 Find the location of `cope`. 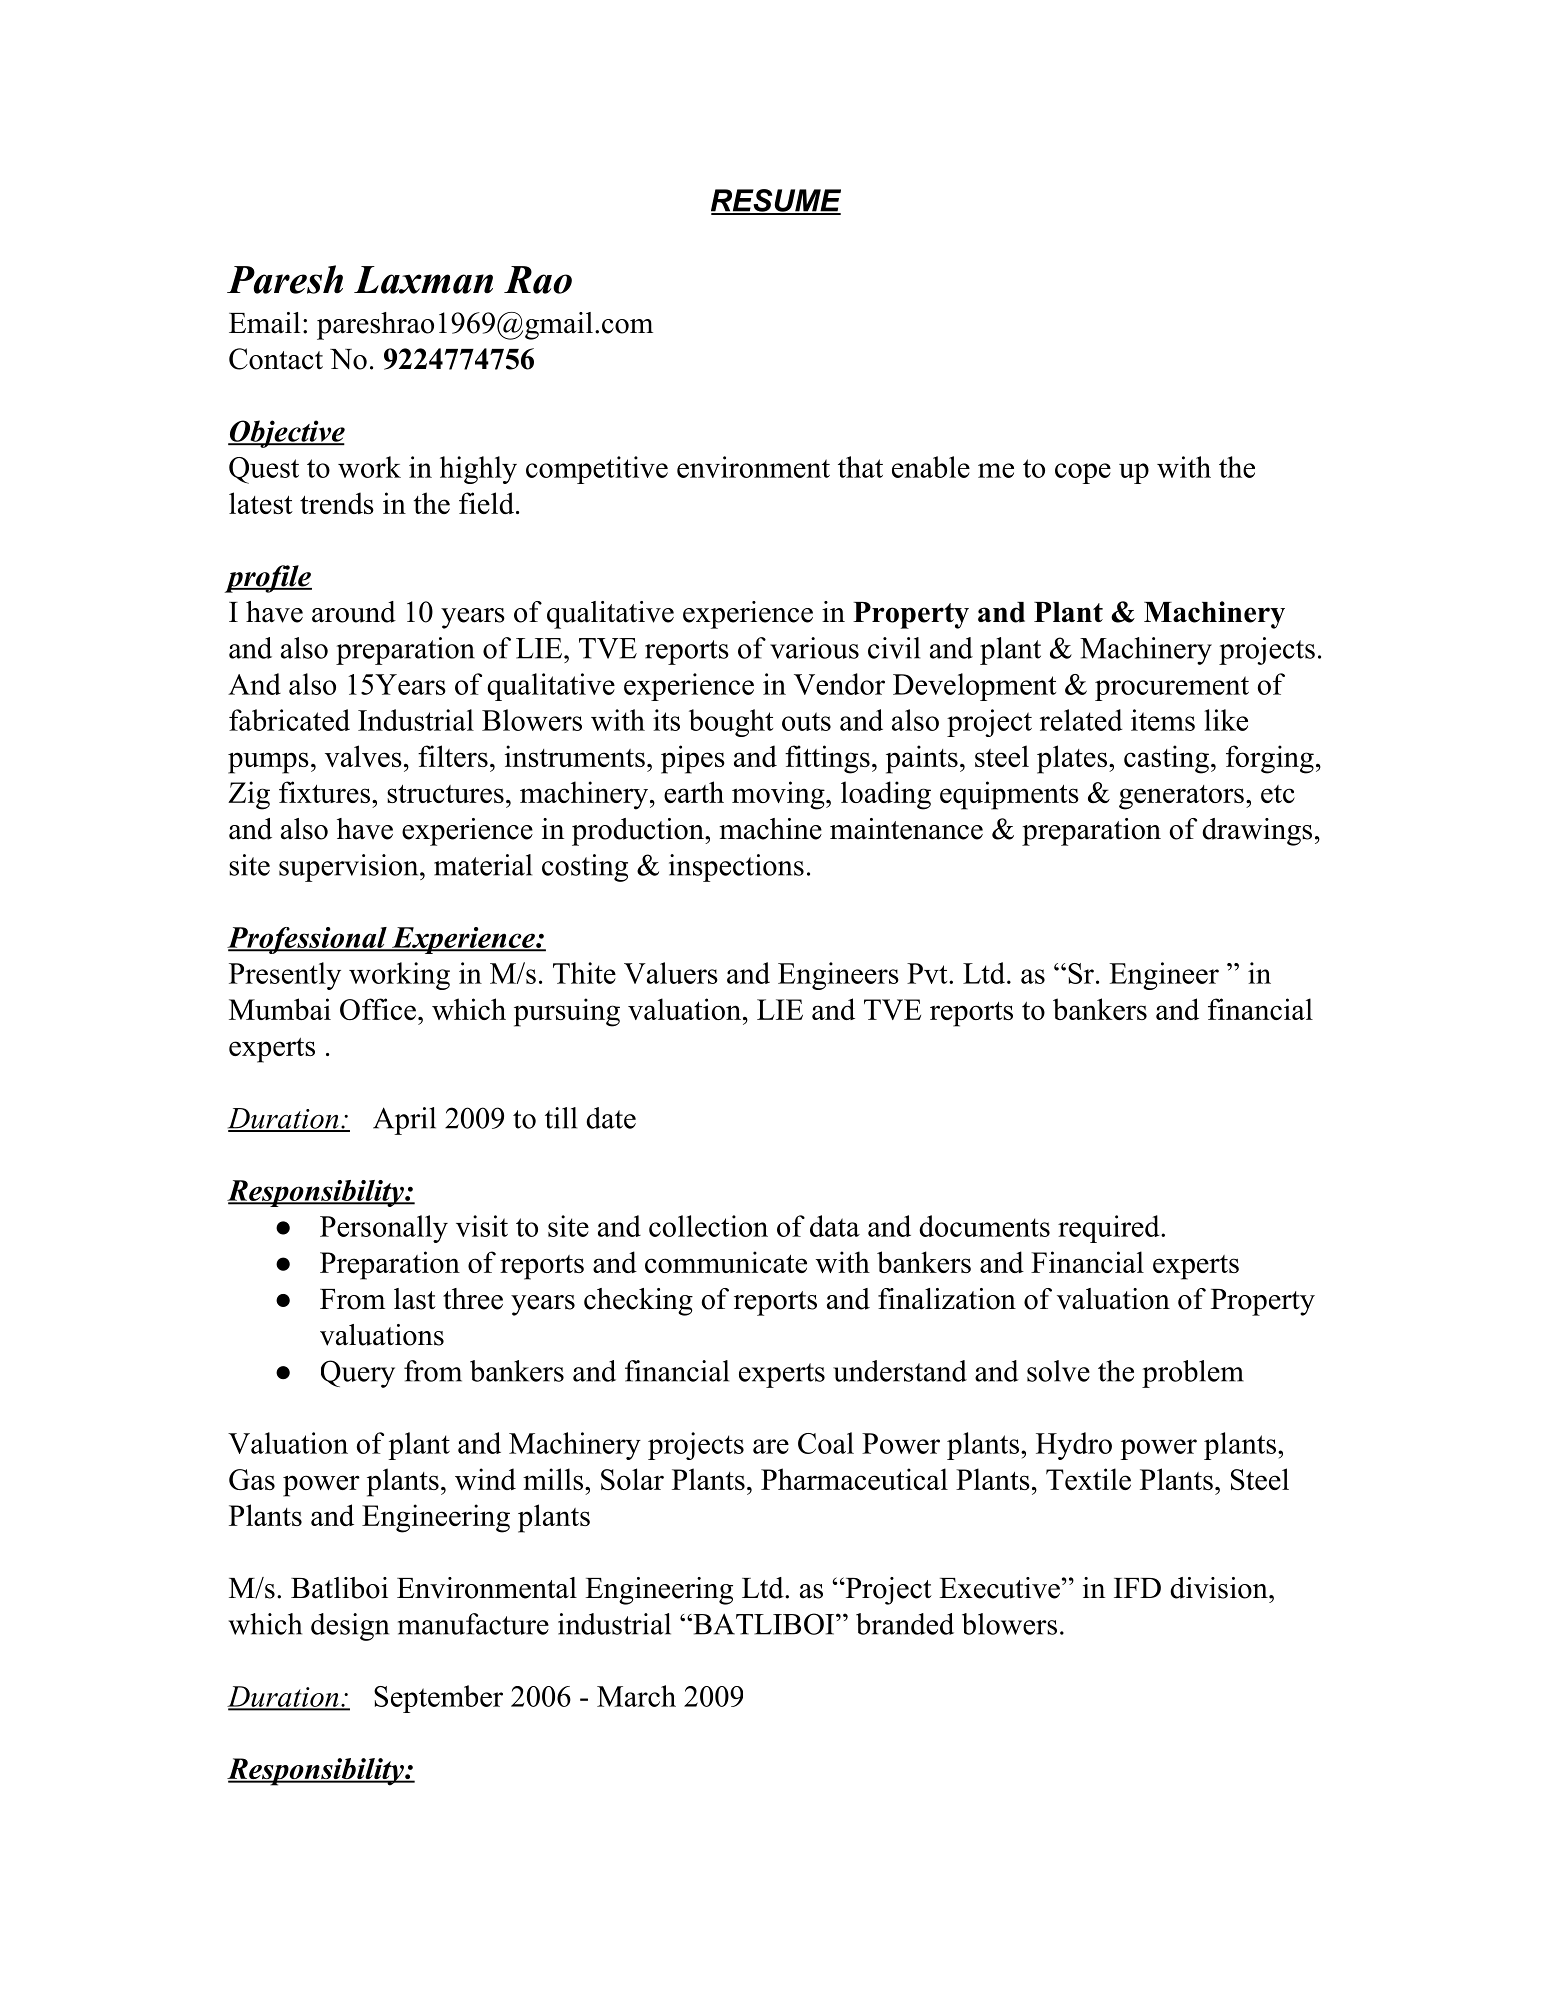

cope is located at coordinates (1083, 473).
